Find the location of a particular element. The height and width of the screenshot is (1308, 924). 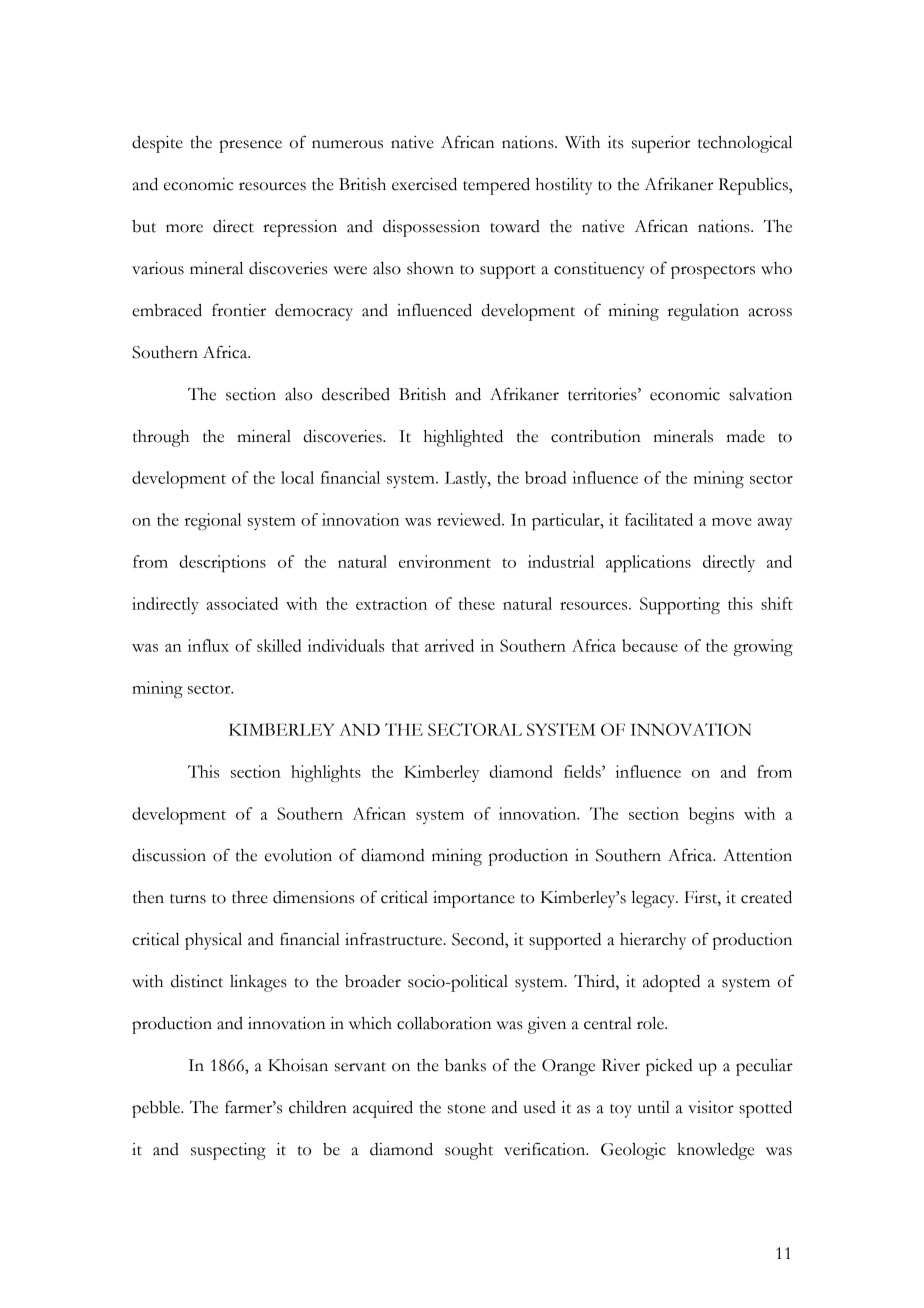

superior is located at coordinates (661, 144).
